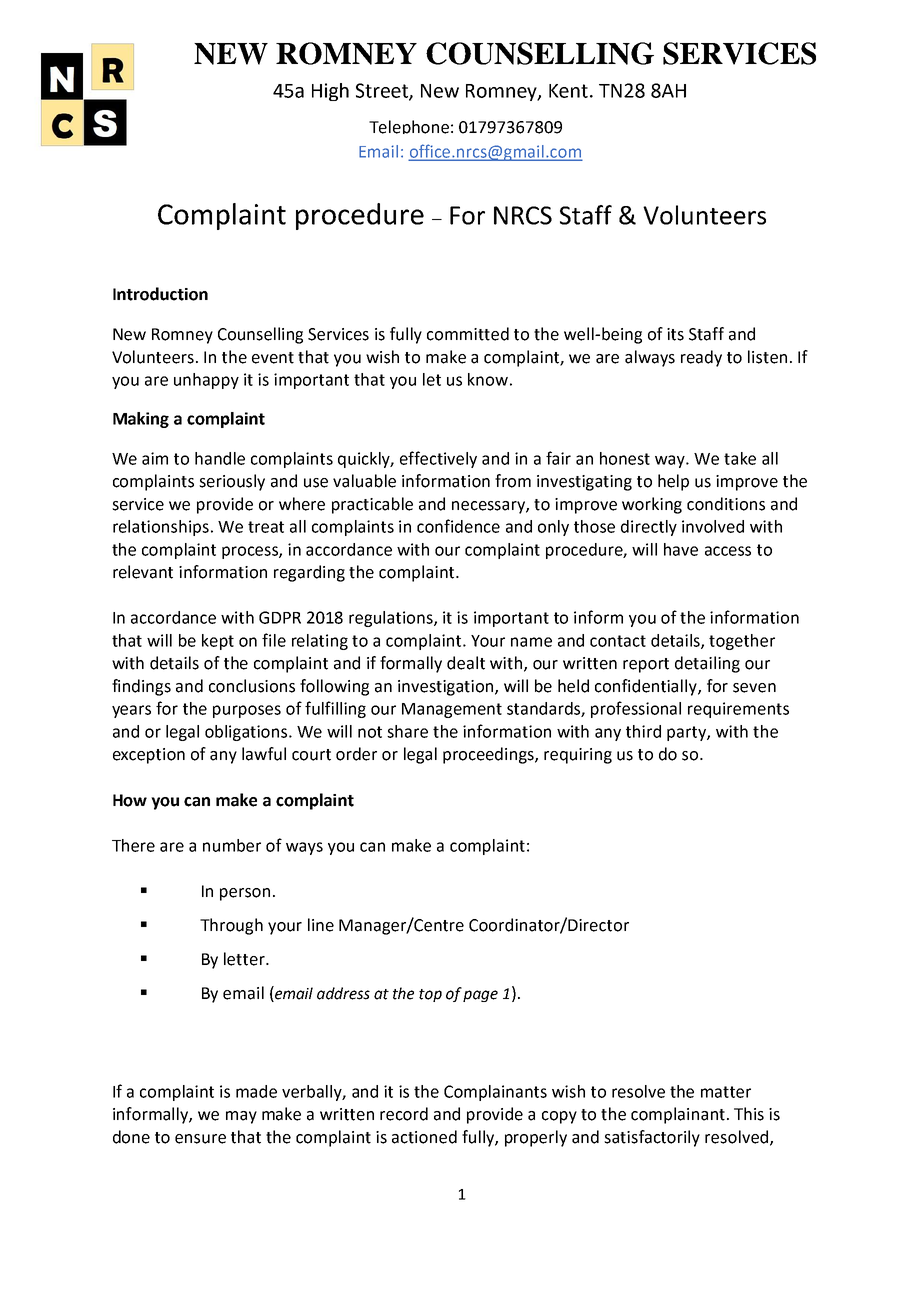  I want to click on together, so click(742, 642).
